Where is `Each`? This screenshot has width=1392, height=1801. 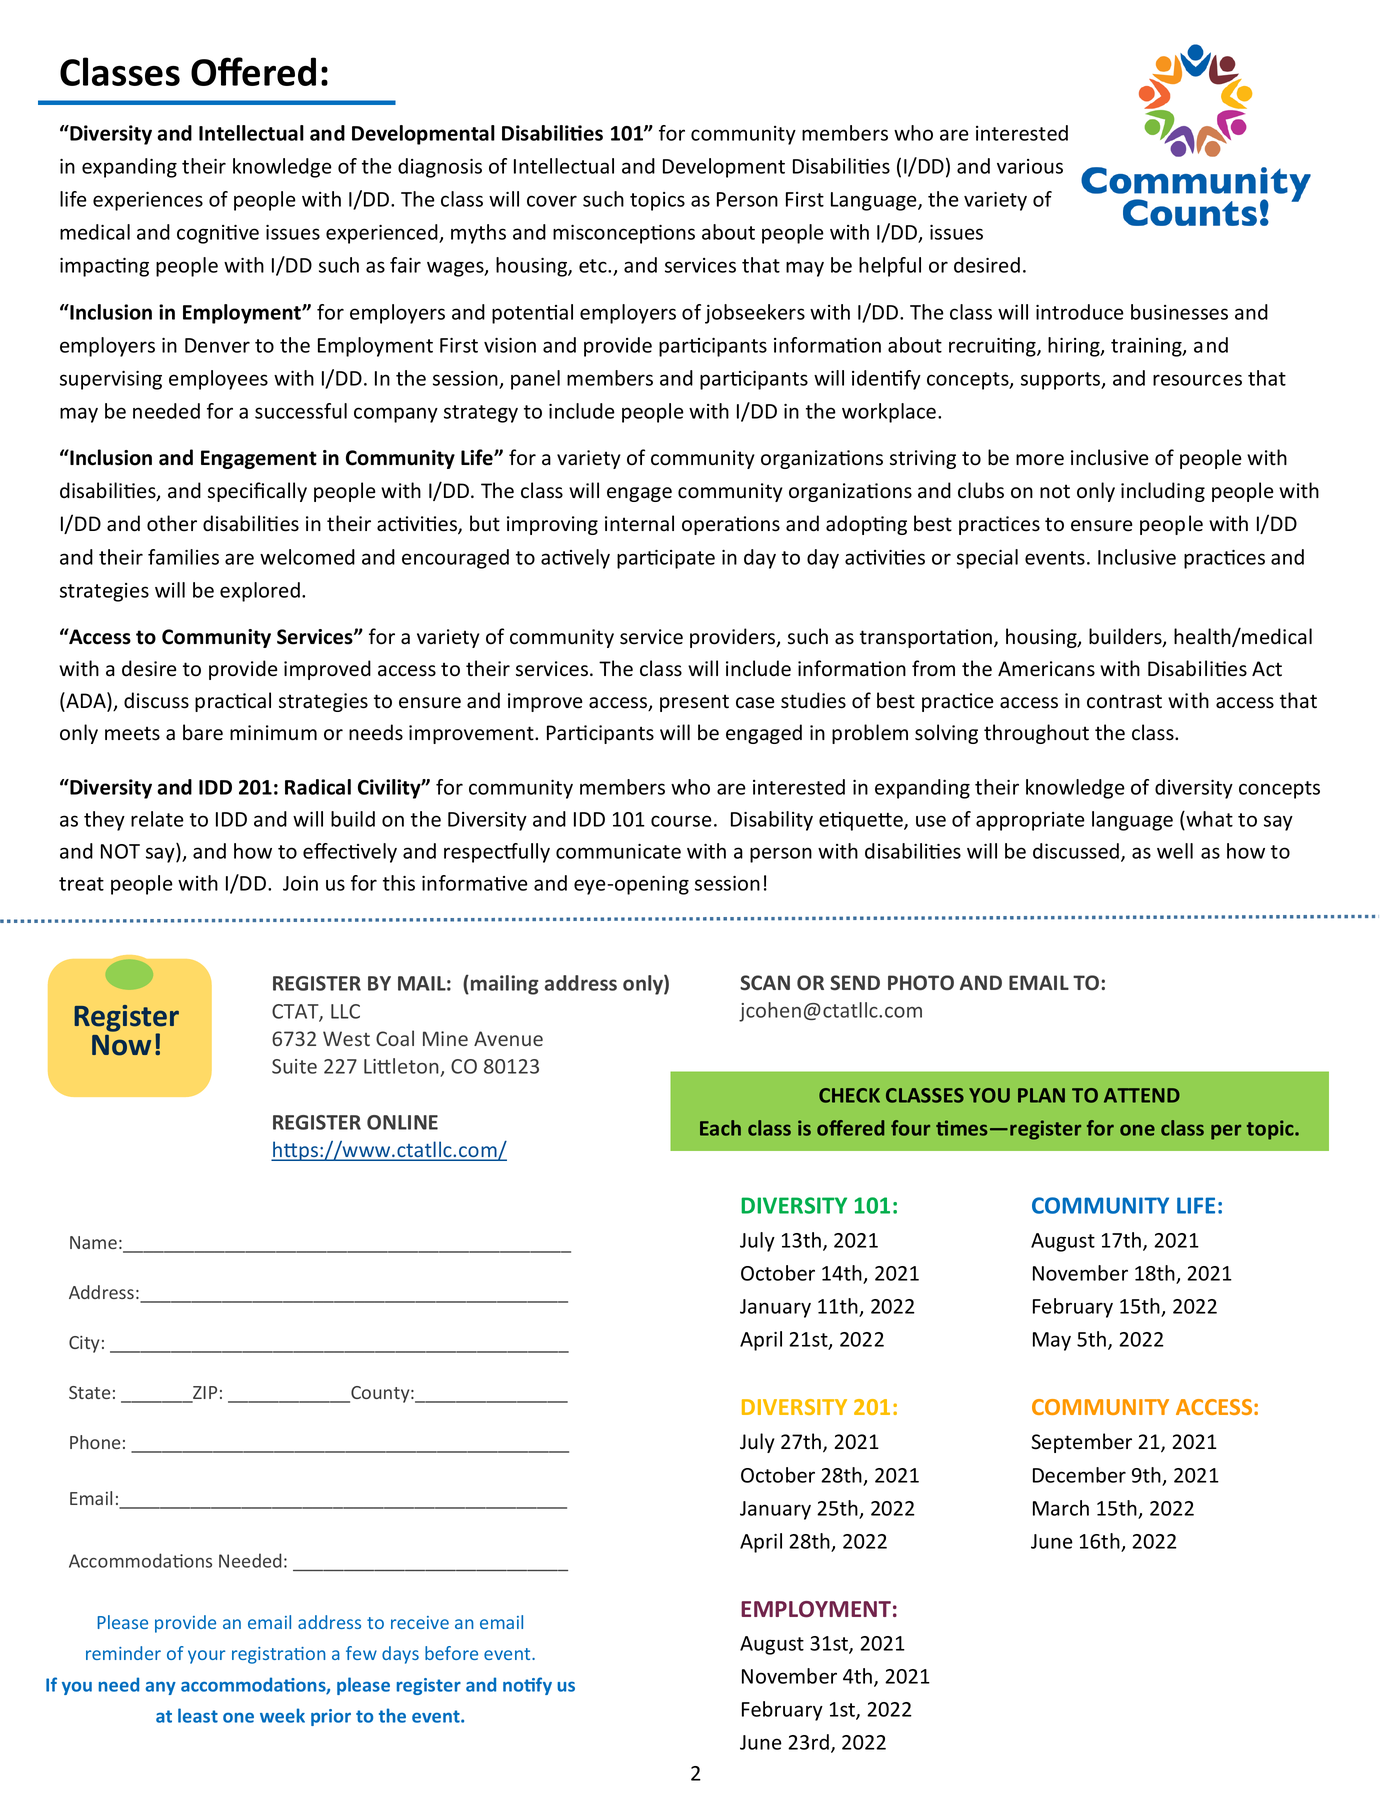
Each is located at coordinates (720, 1128).
